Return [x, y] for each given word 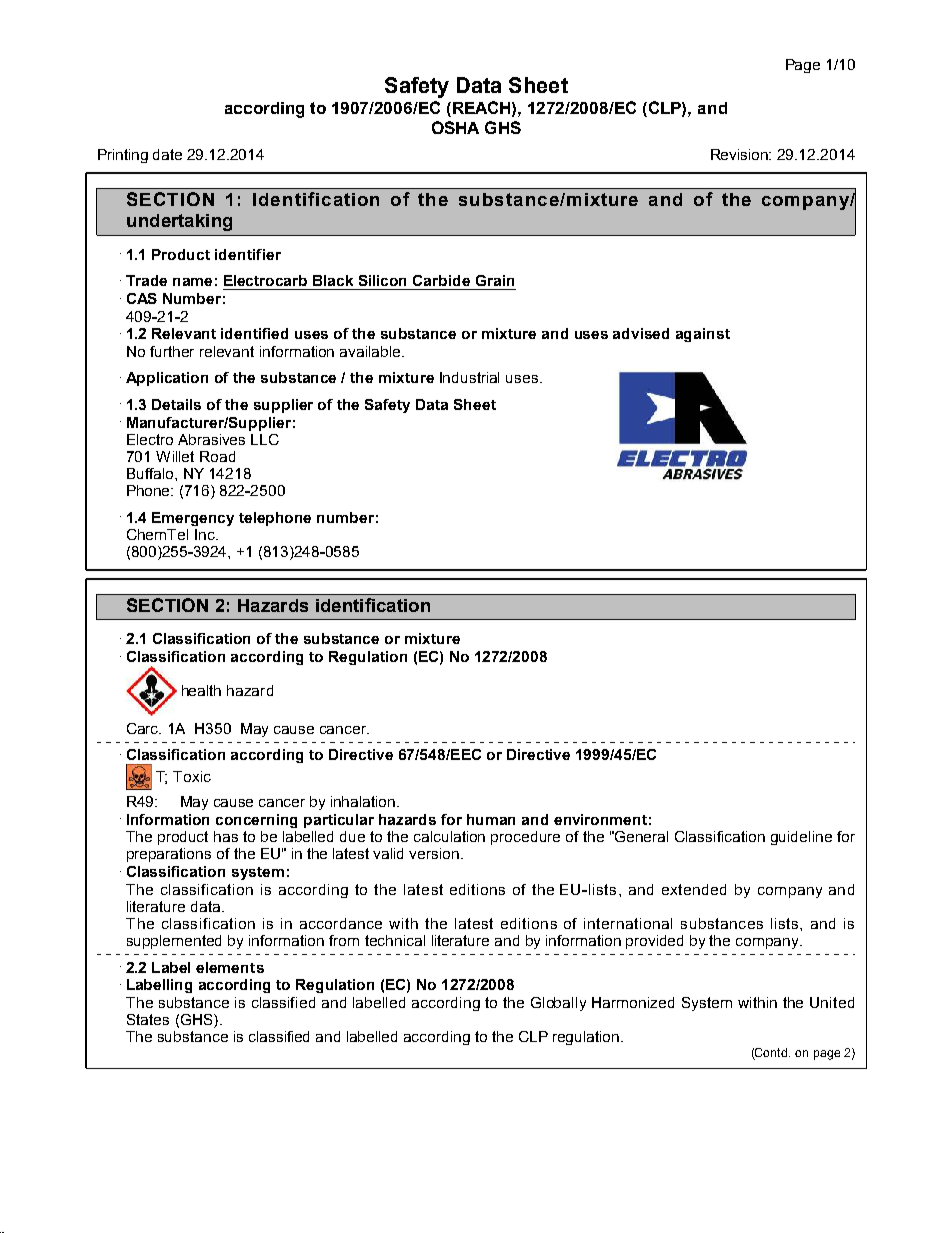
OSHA [455, 127]
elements [230, 967]
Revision [741, 154]
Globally [558, 1004]
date [167, 154]
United [832, 1002]
